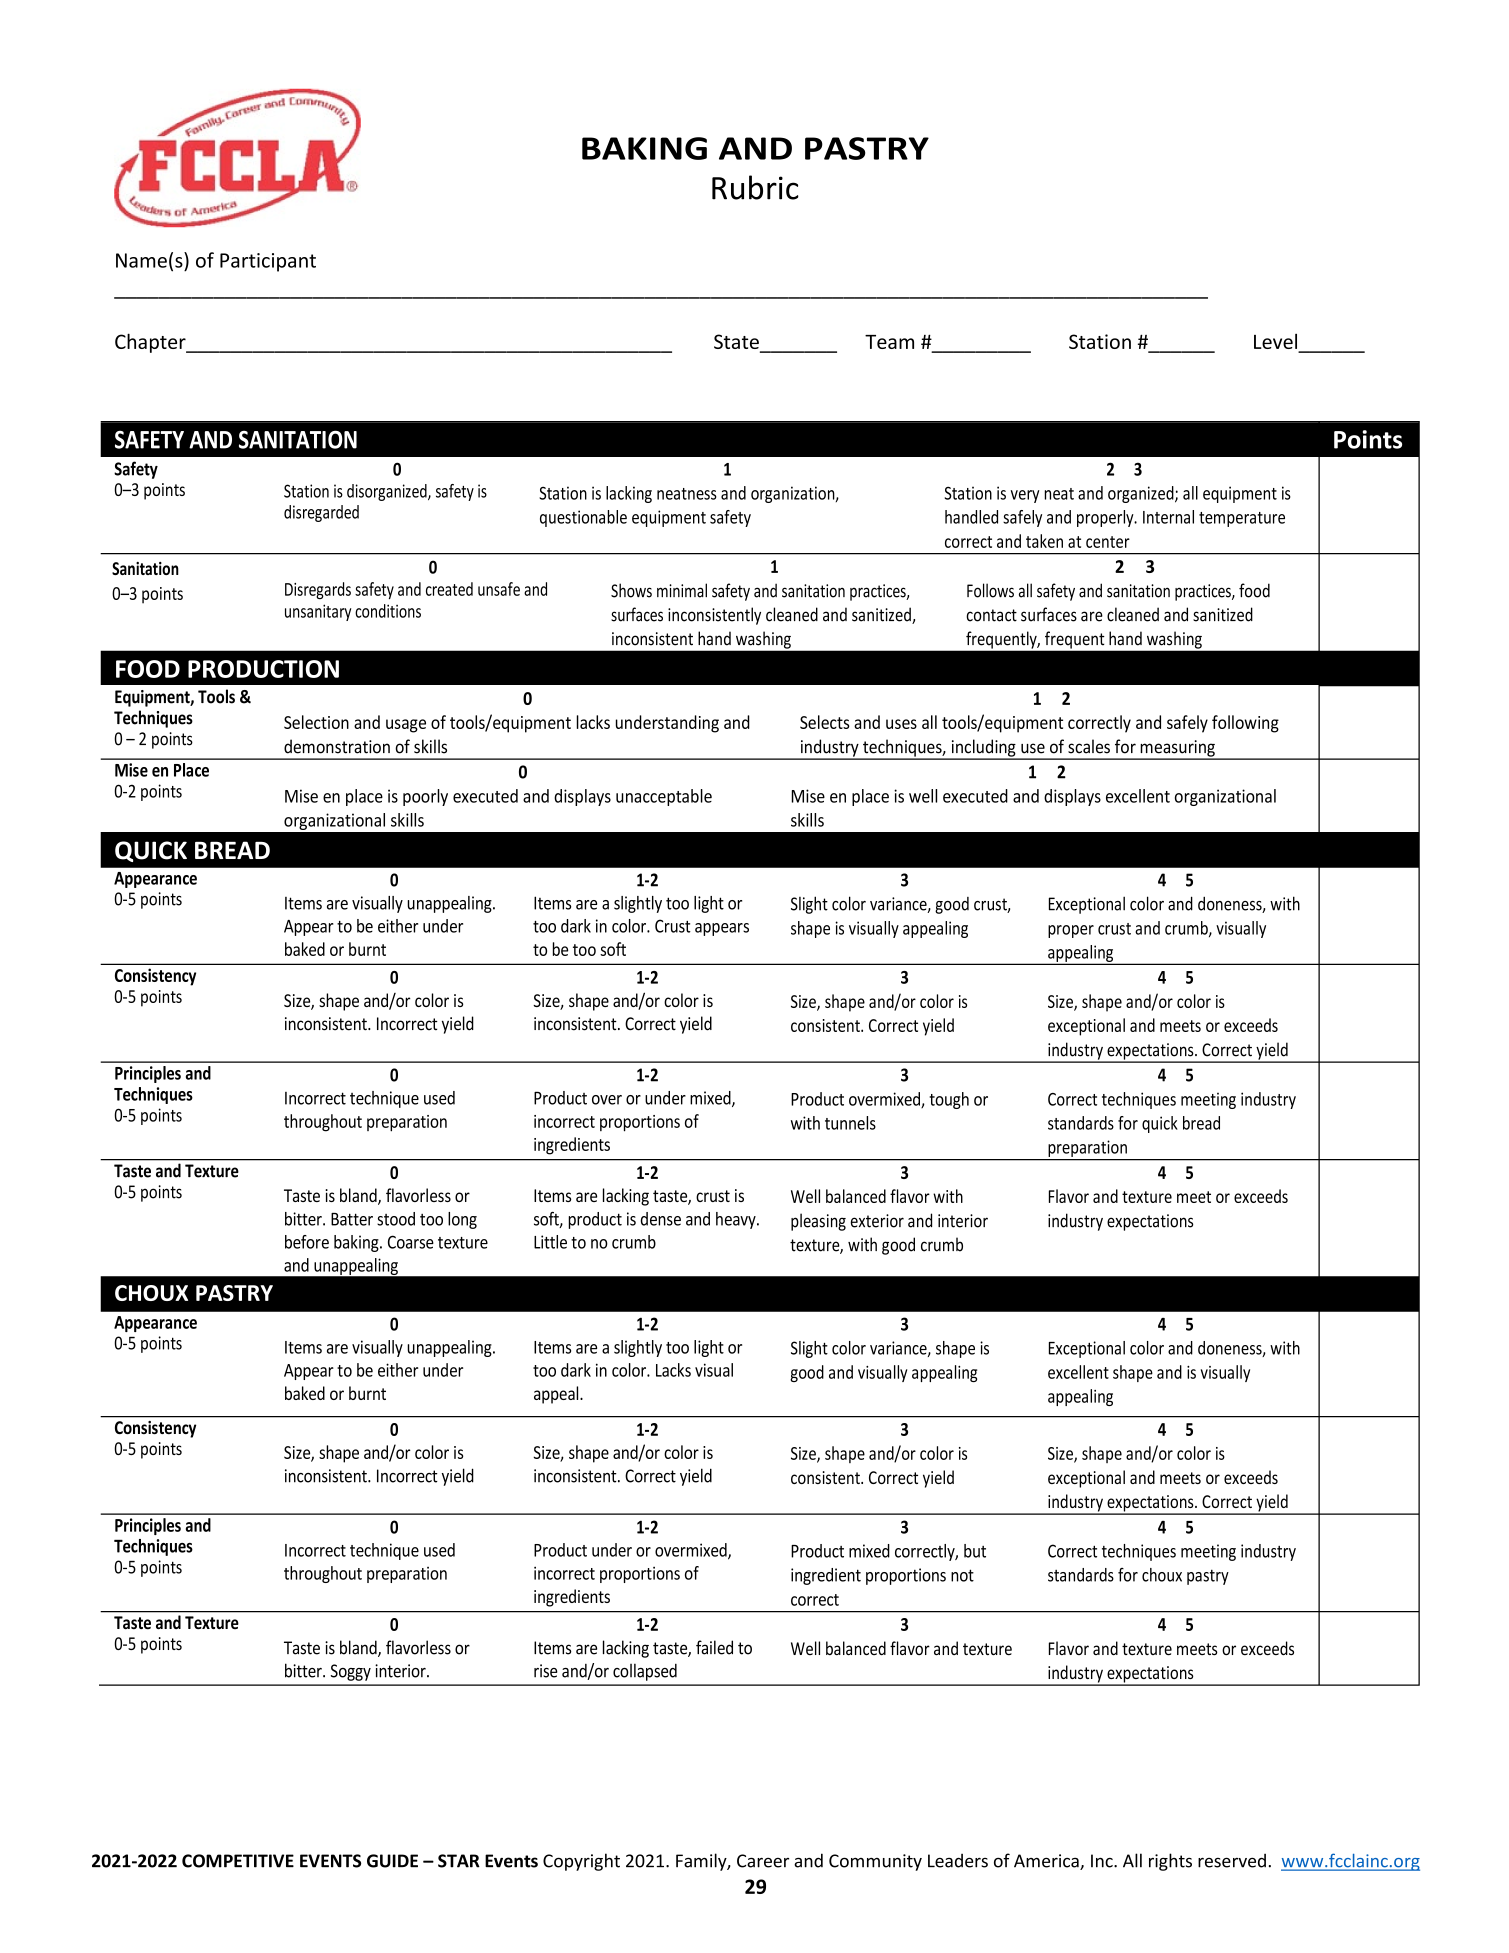  Describe the element at coordinates (949, 1100) in the screenshot. I see `tough` at that location.
